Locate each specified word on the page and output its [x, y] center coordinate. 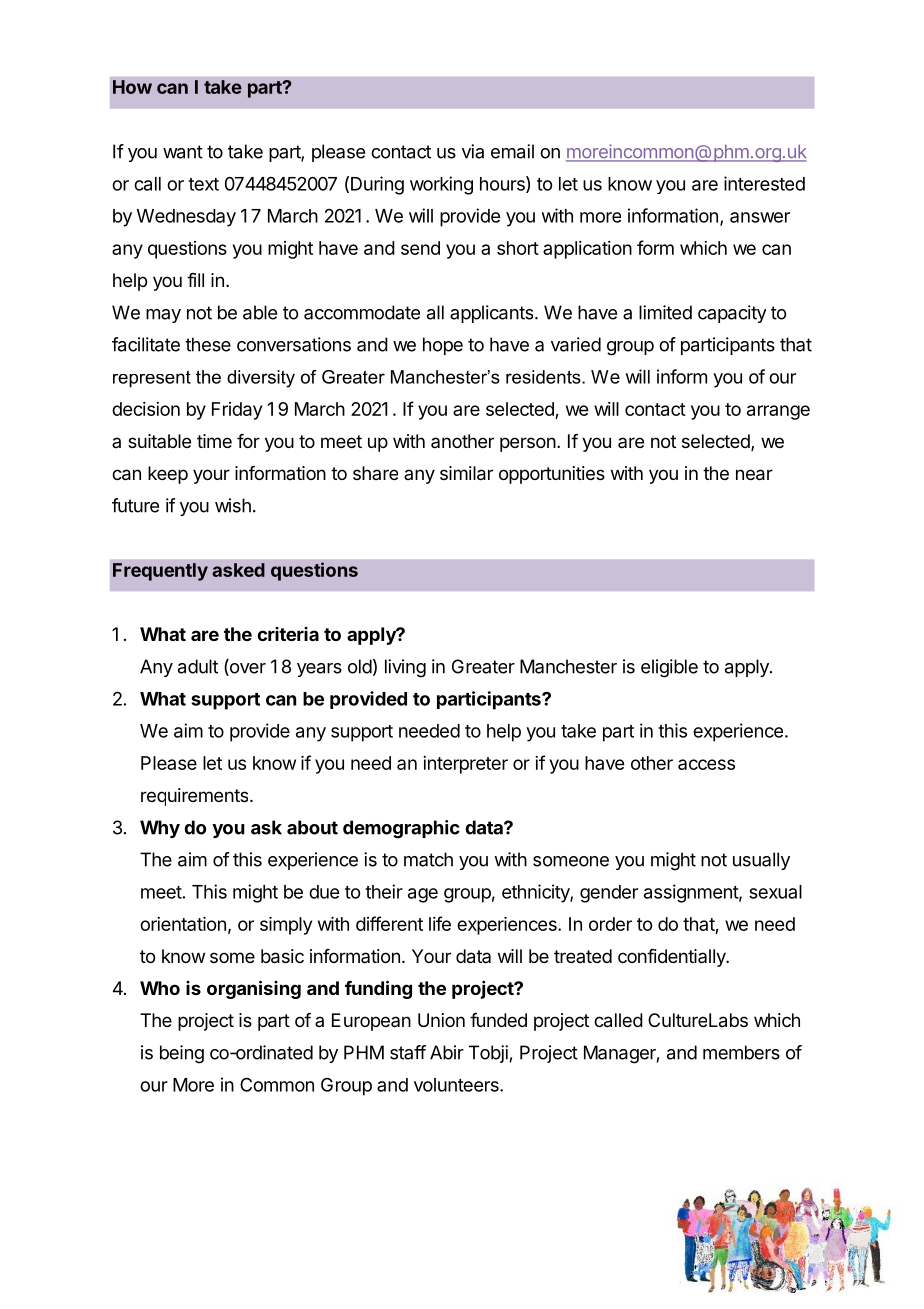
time [214, 441]
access [706, 764]
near [754, 475]
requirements [196, 797]
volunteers [457, 1085]
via [473, 151]
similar [466, 473]
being [182, 1054]
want [183, 152]
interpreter [465, 765]
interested [764, 183]
